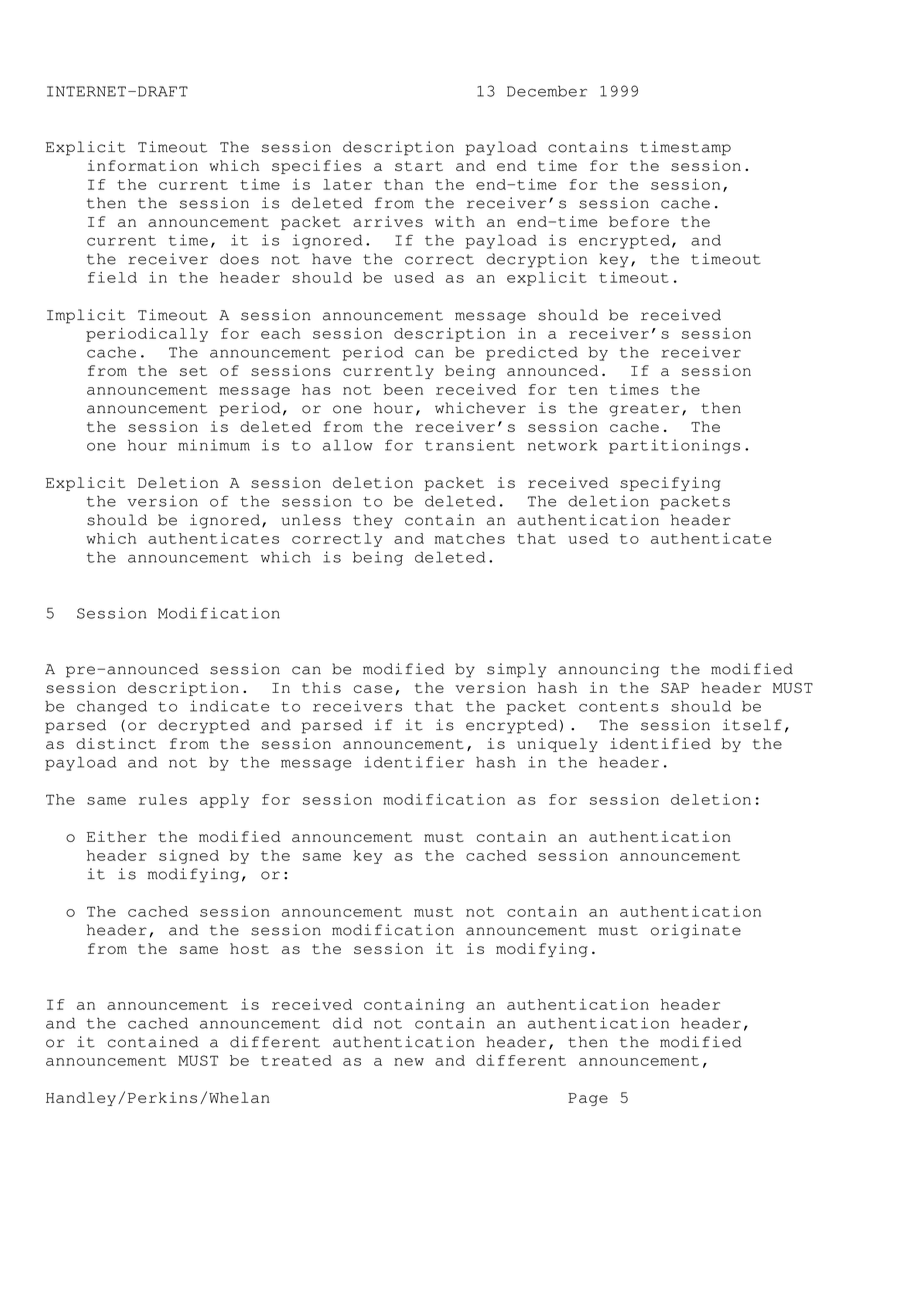 The height and width of the screenshot is (1308, 924). Describe the element at coordinates (112, 708) in the screenshot. I see `changed` at that location.
